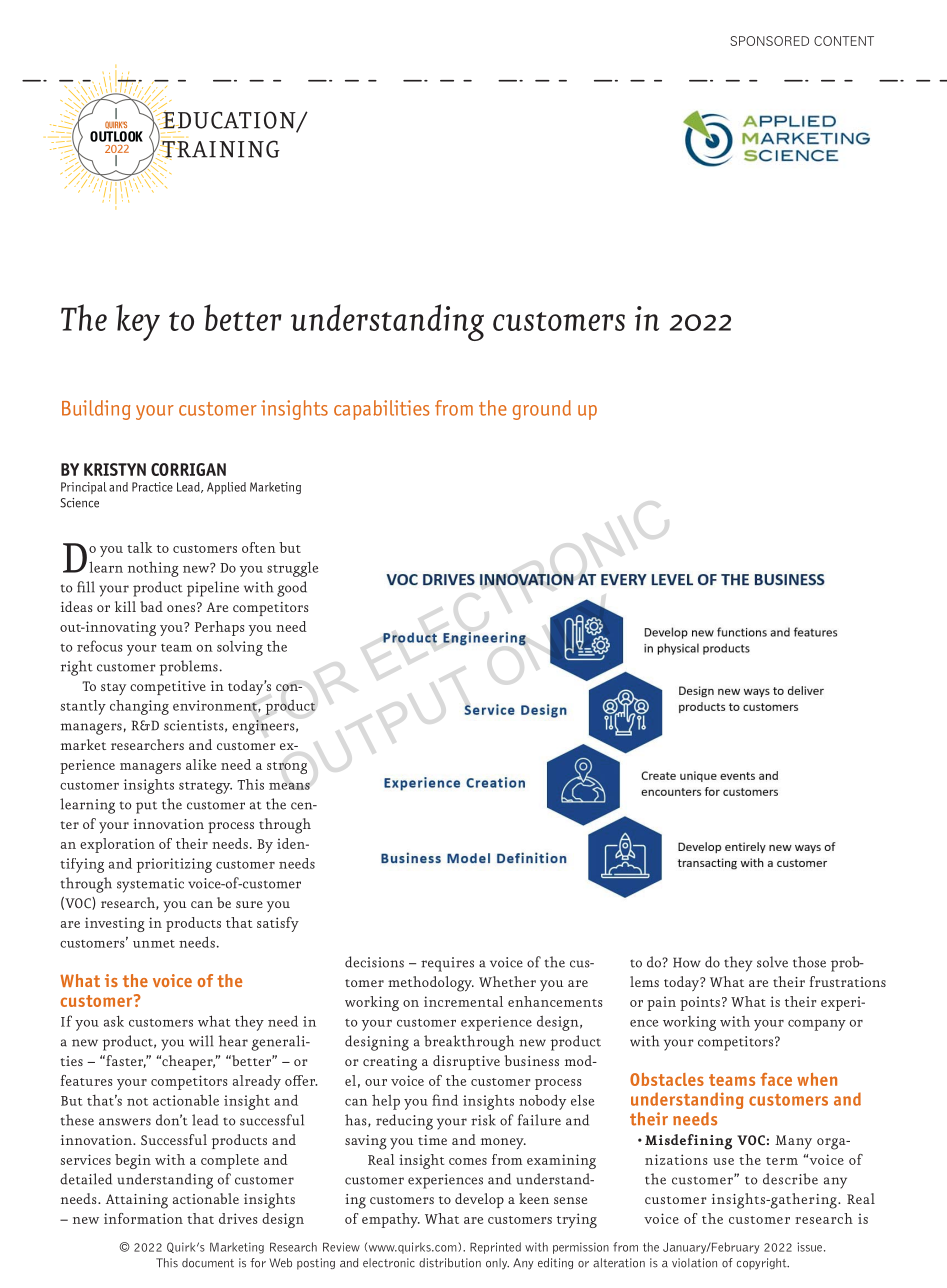 This screenshot has height=1288, width=947. Describe the element at coordinates (174, 865) in the screenshot. I see `prioritizing` at that location.
